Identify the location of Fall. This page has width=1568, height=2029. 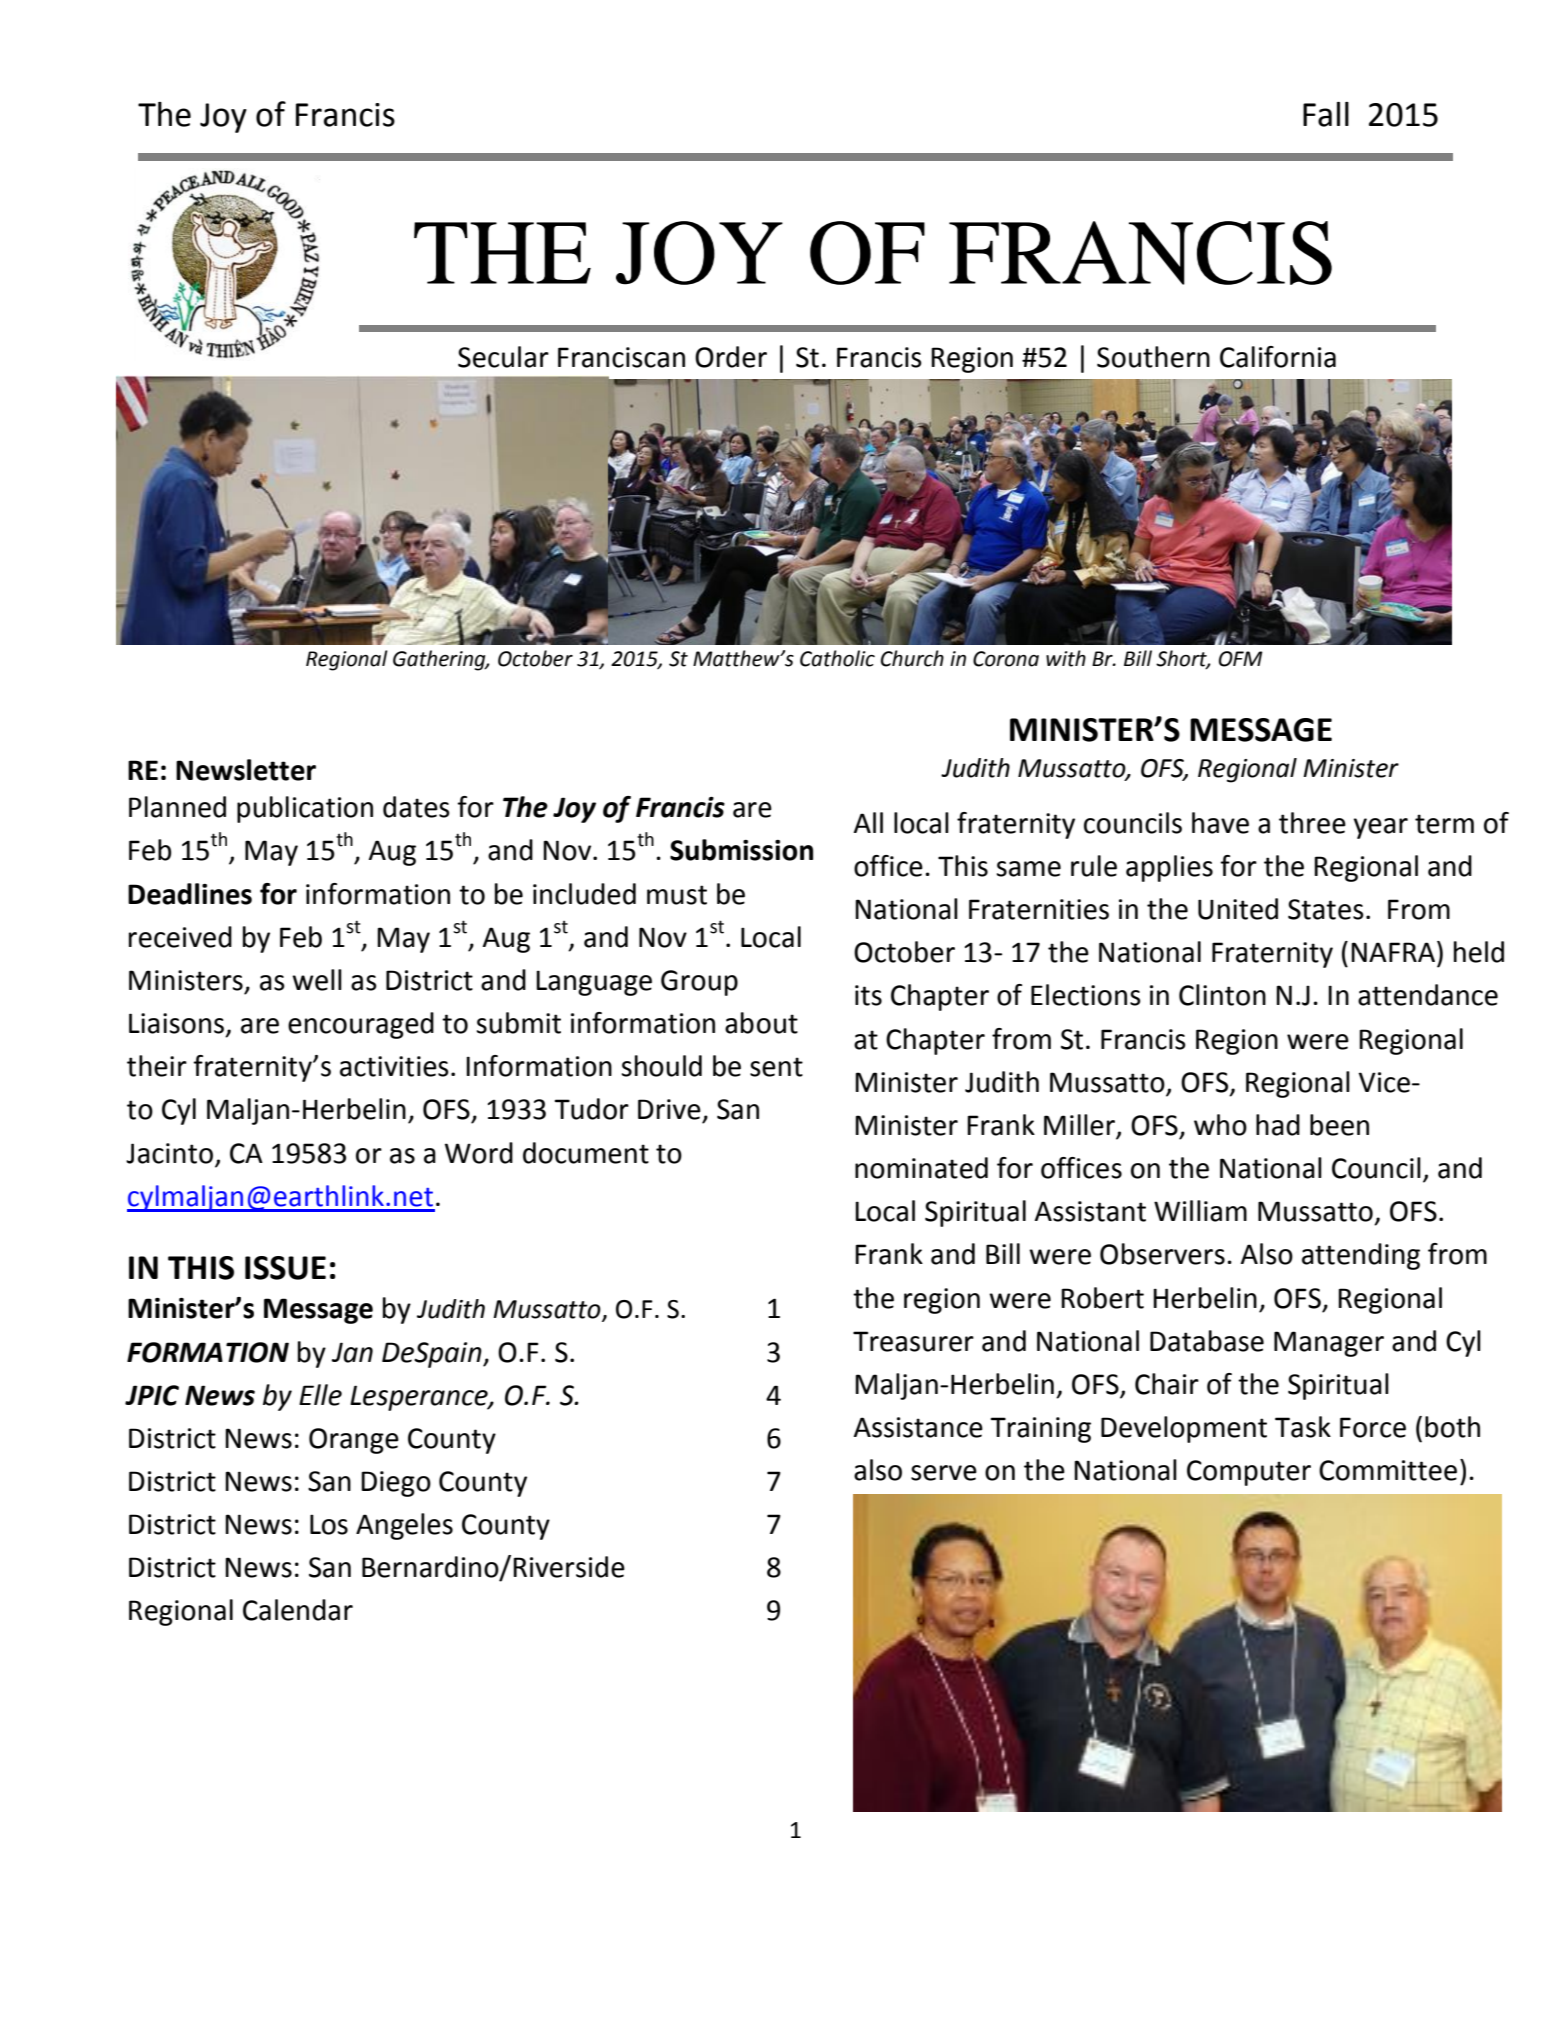
(1326, 114).
